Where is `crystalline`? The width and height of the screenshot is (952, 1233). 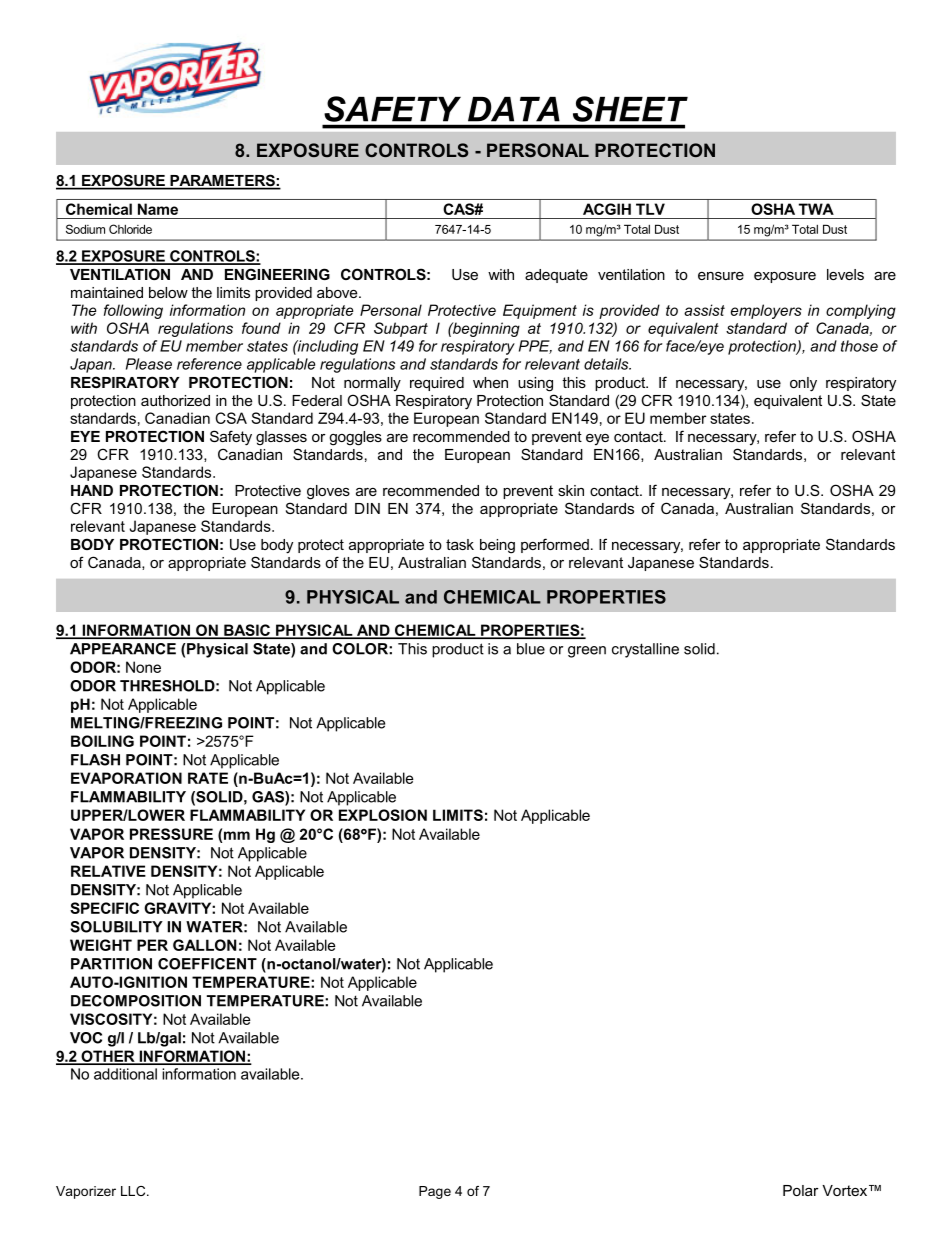 crystalline is located at coordinates (645, 650).
